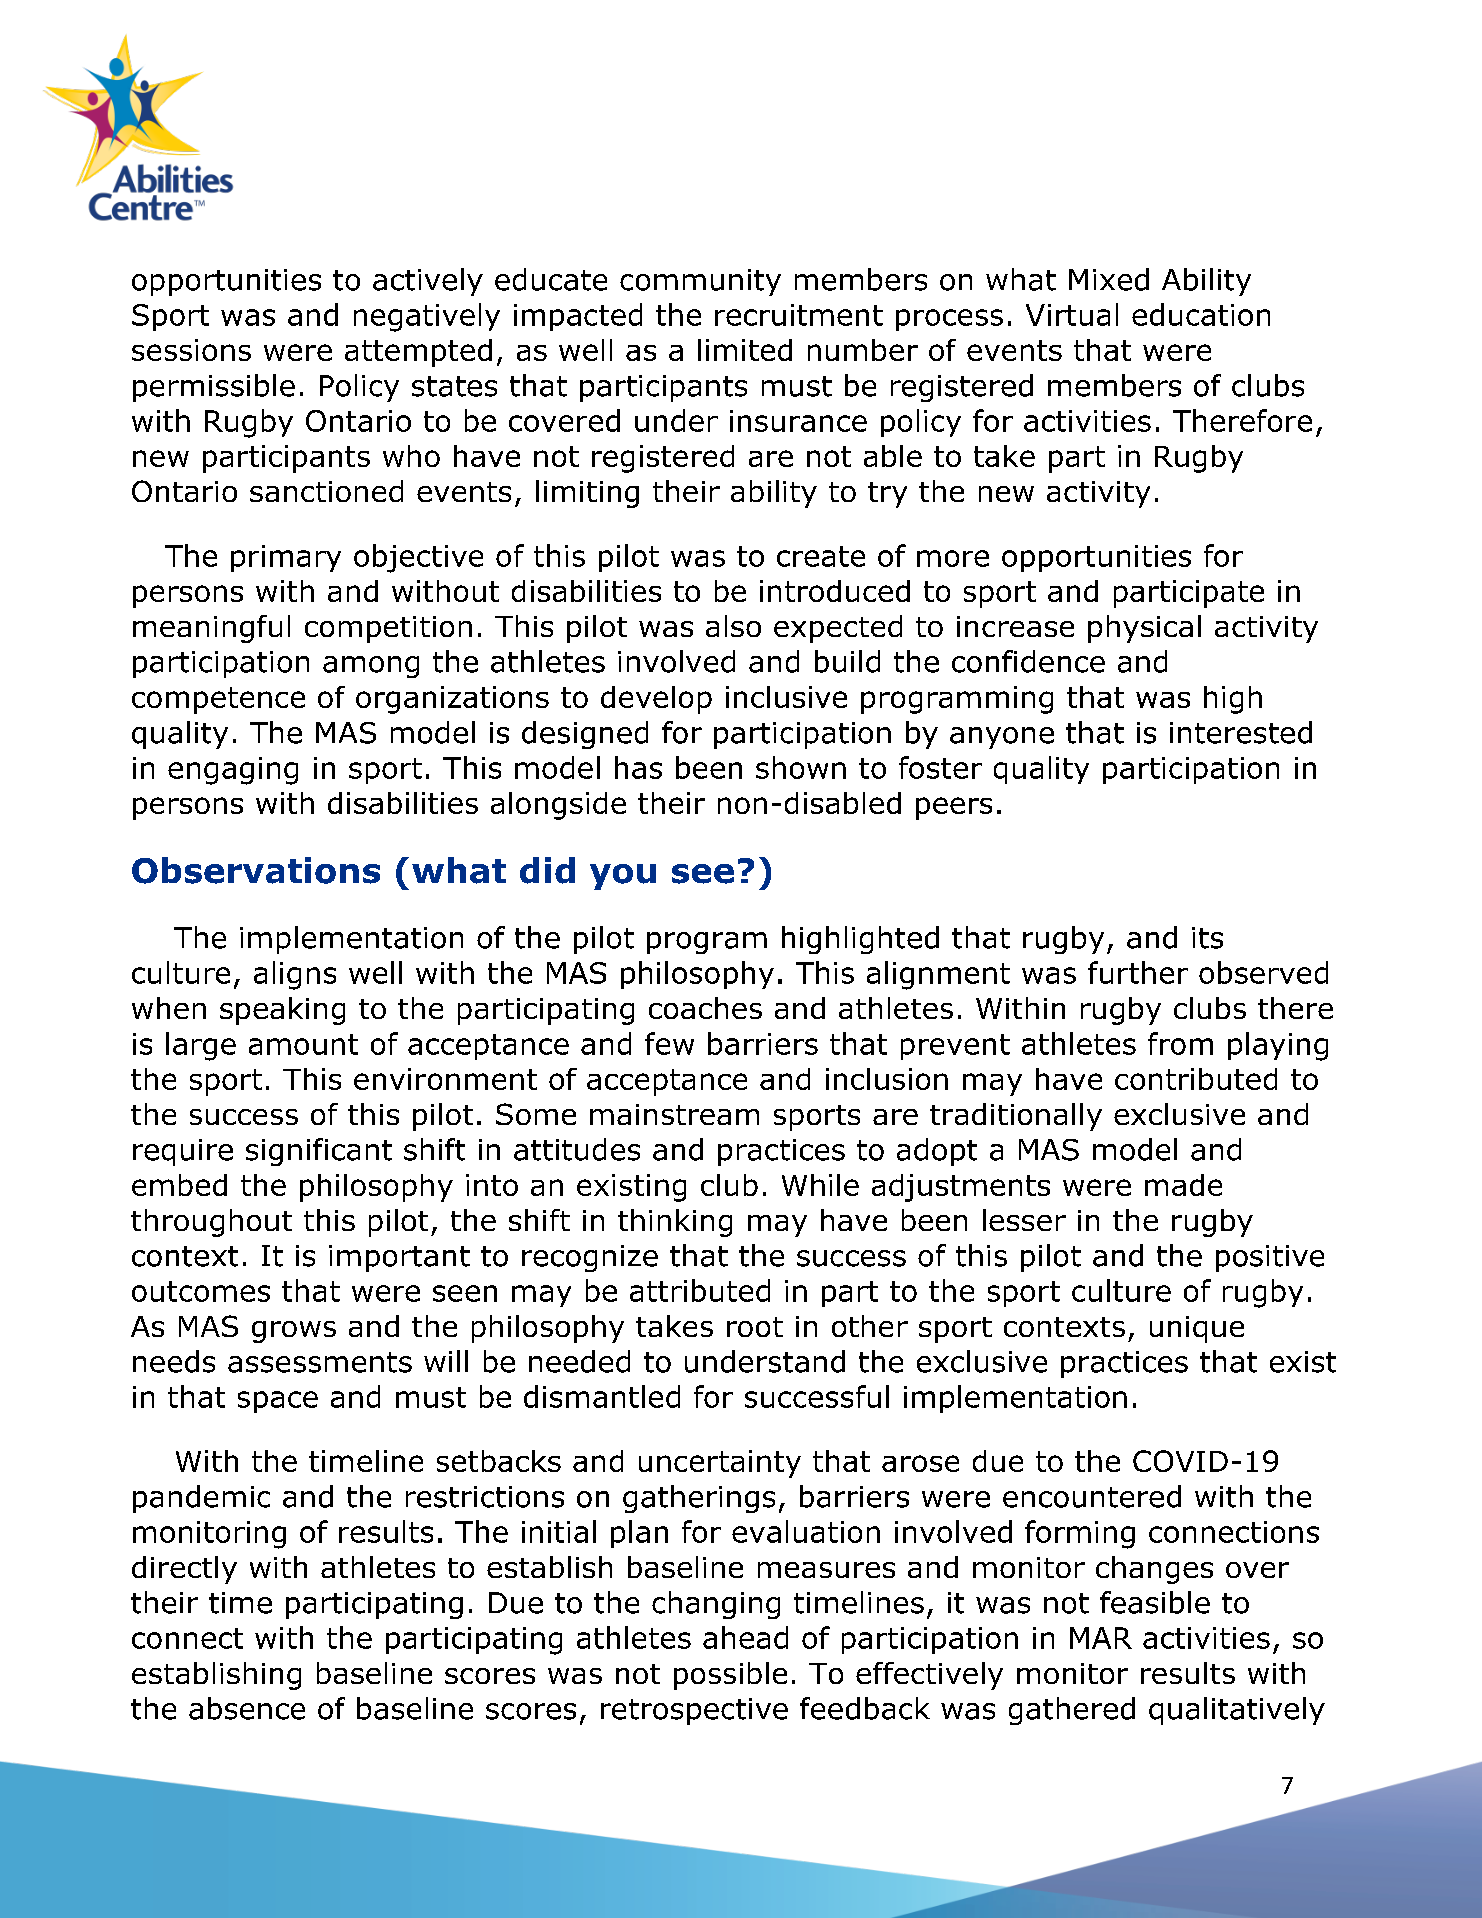  Describe the element at coordinates (1201, 314) in the screenshot. I see `education` at that location.
